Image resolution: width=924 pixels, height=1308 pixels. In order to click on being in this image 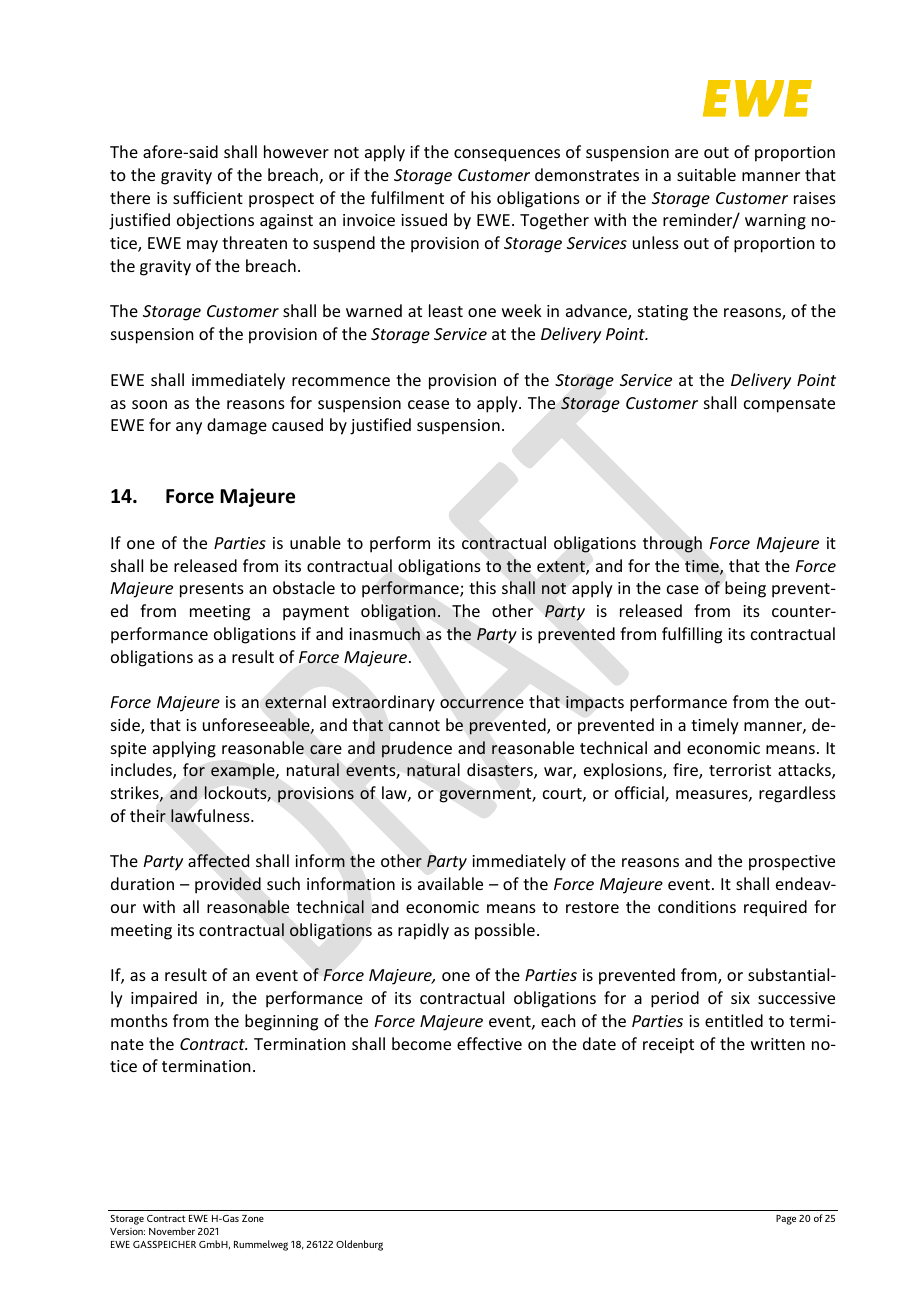, I will do `click(745, 589)`.
